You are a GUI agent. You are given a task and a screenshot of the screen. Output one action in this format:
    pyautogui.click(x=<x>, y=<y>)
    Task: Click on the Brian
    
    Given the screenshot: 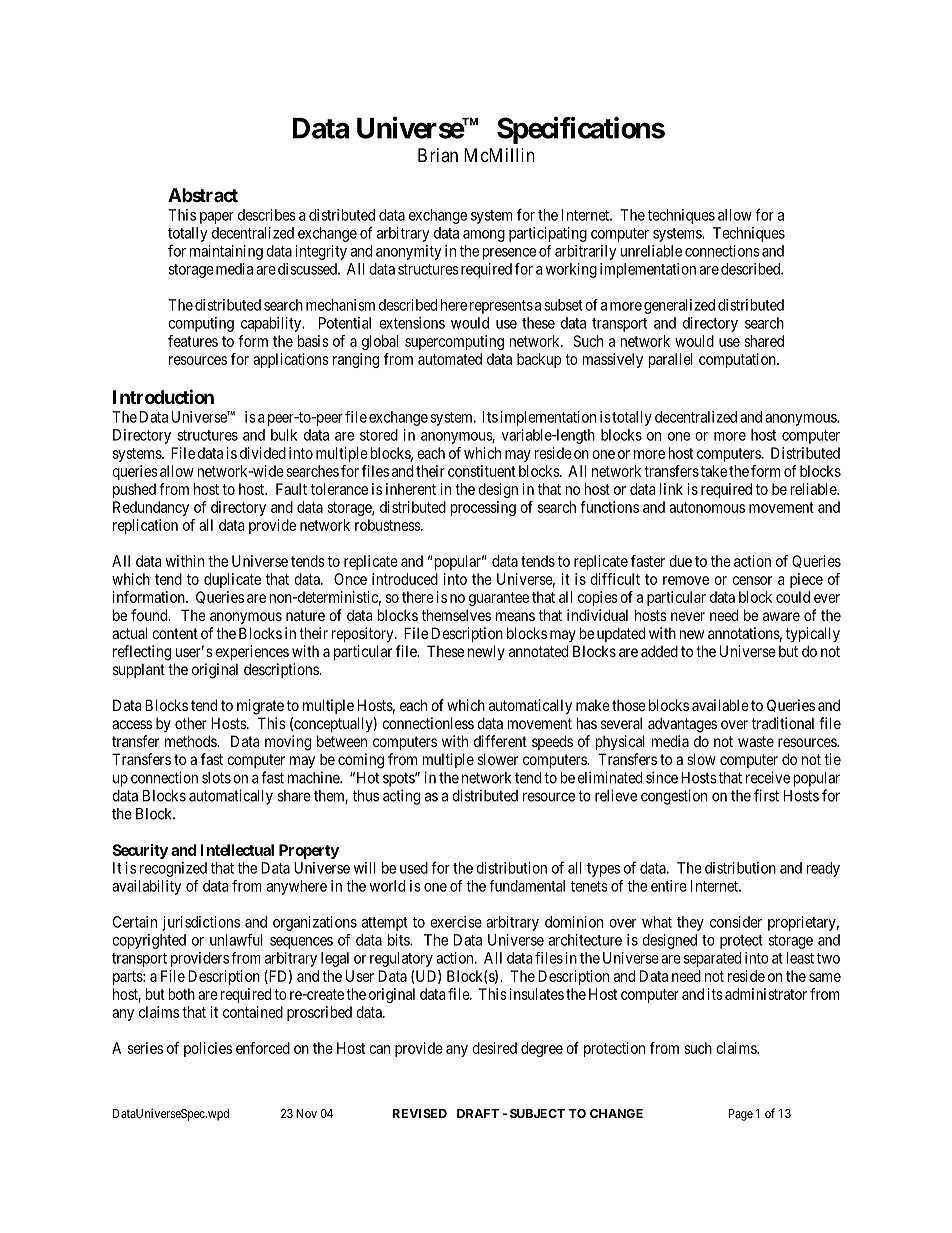 What is the action you would take?
    pyautogui.click(x=438, y=155)
